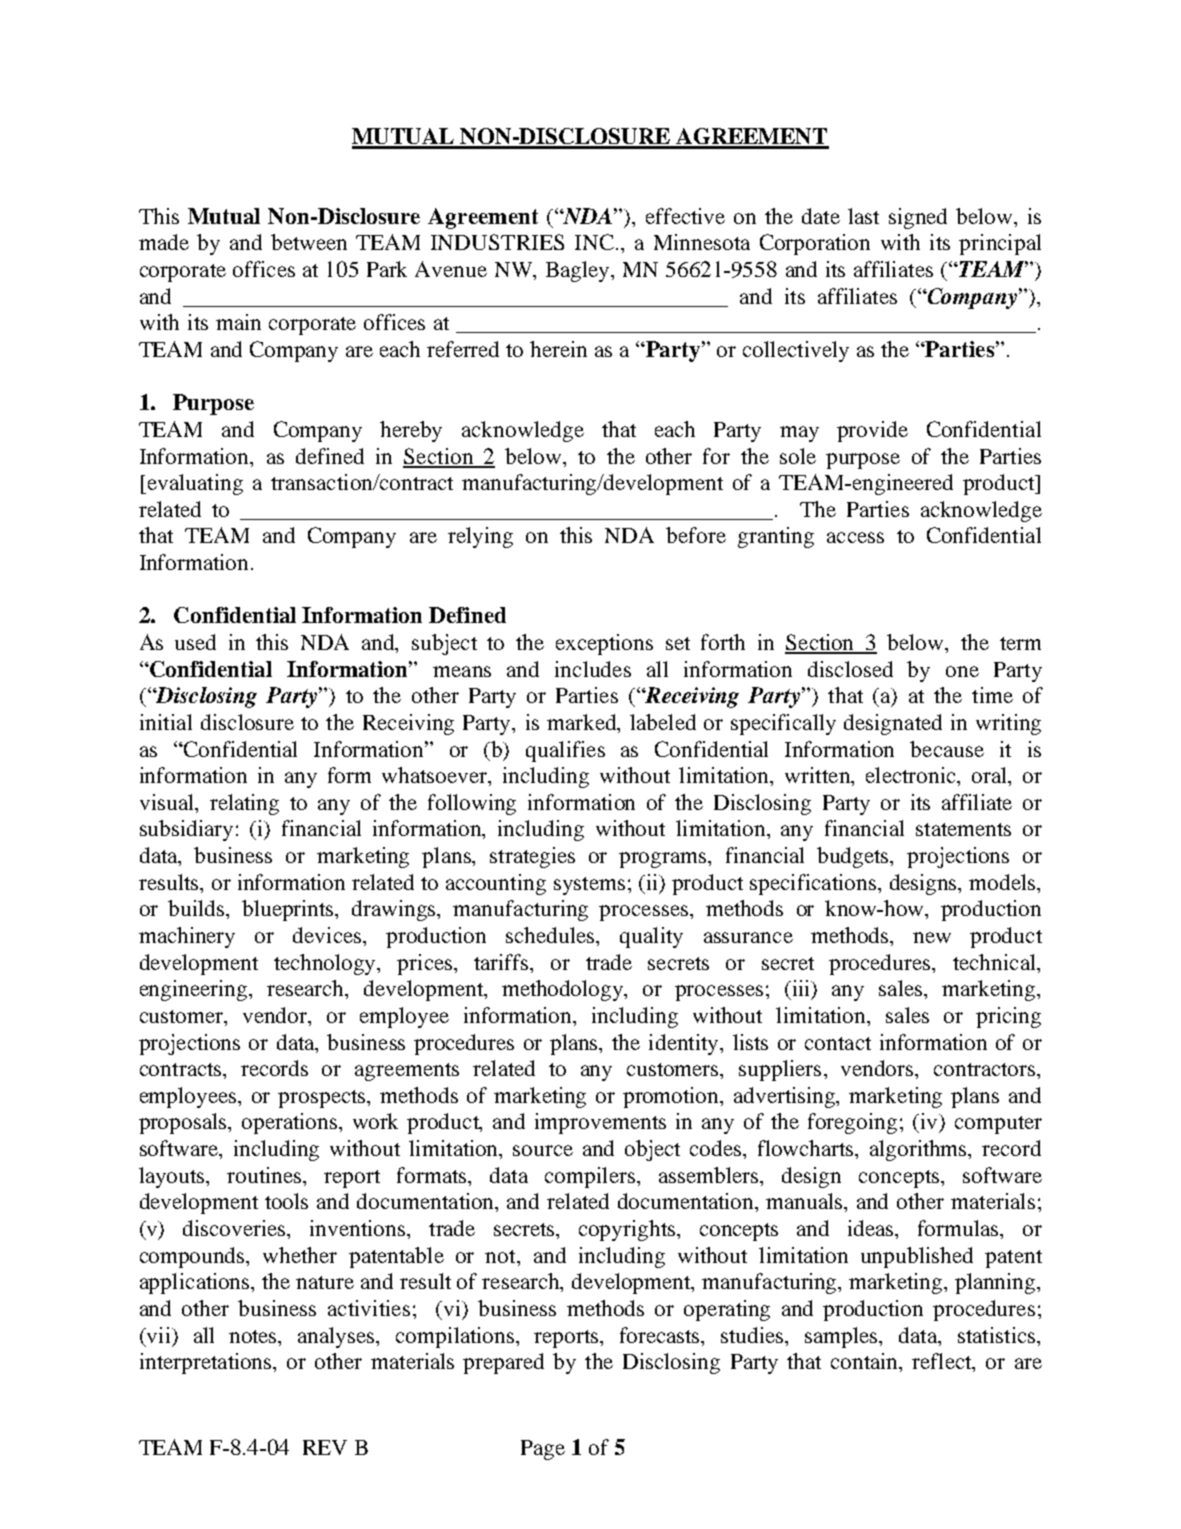 The width and height of the page is (1181, 1529). What do you see at coordinates (325, 1447) in the page?
I see `REV` at bounding box center [325, 1447].
